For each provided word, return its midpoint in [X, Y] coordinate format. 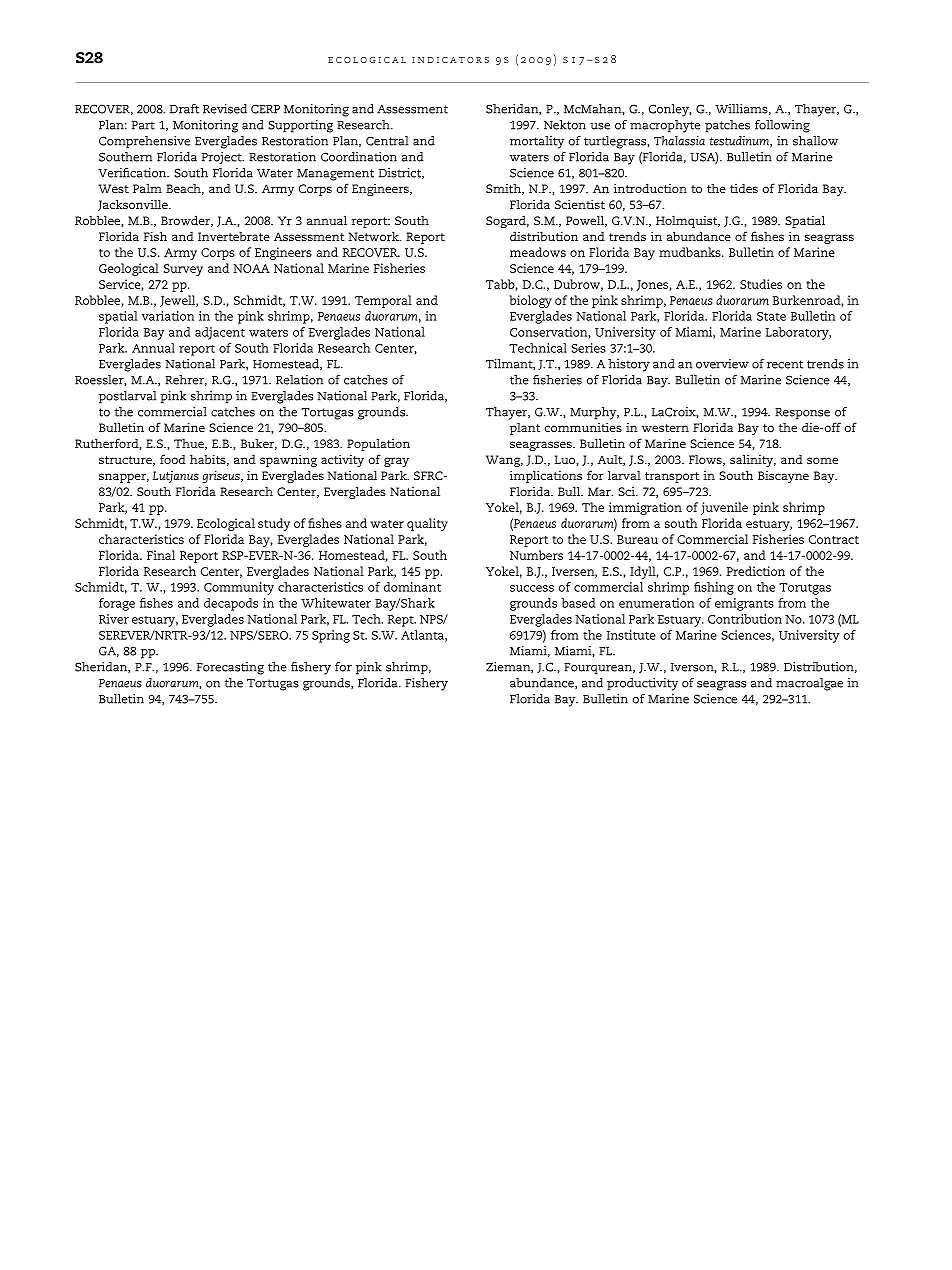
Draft [184, 109]
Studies [761, 284]
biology [530, 301]
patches [727, 126]
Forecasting [230, 668]
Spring [331, 636]
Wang [504, 461]
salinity [753, 460]
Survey [183, 270]
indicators [450, 60]
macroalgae [809, 684]
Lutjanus [176, 477]
